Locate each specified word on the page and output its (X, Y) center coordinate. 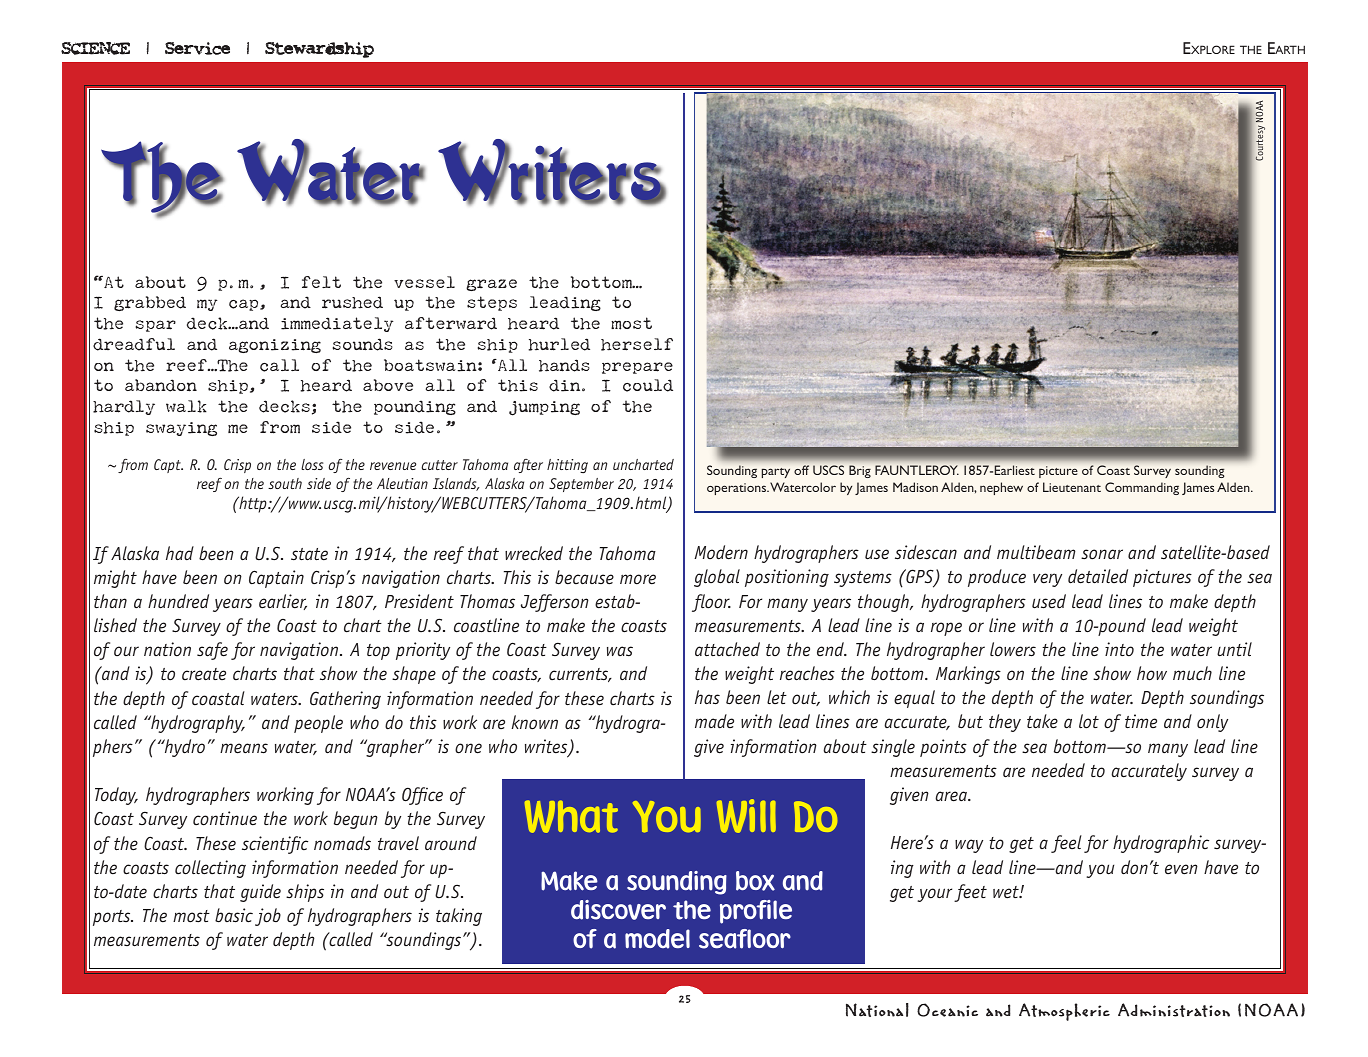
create (204, 674)
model (657, 939)
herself (637, 344)
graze (491, 285)
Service (197, 48)
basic (234, 915)
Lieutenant (1072, 487)
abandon (161, 385)
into (1119, 649)
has (707, 697)
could (648, 385)
